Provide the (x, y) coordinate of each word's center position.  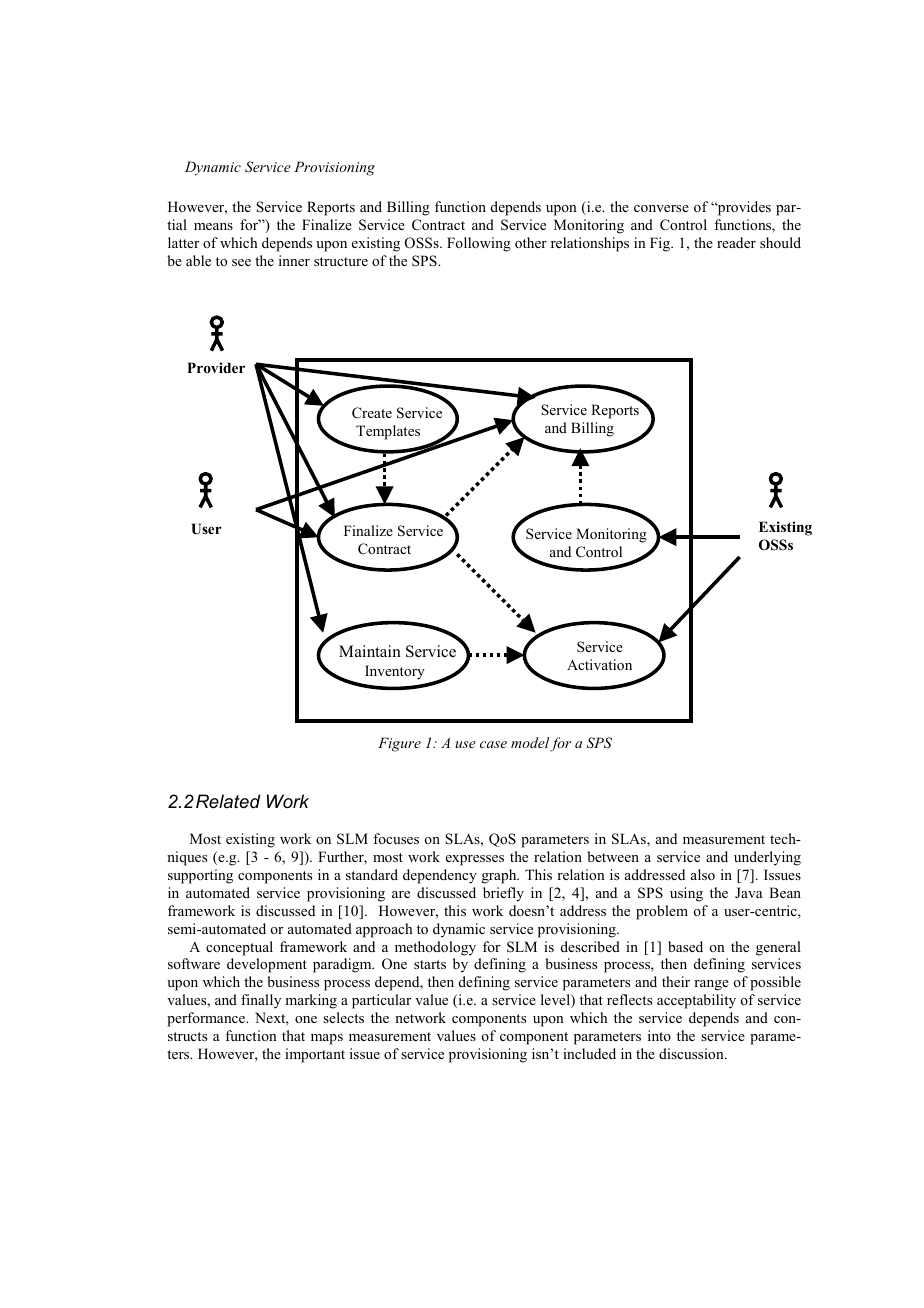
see (241, 262)
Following (479, 244)
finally (261, 1001)
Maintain (370, 651)
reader (736, 242)
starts (430, 964)
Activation (599, 664)
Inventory (395, 672)
